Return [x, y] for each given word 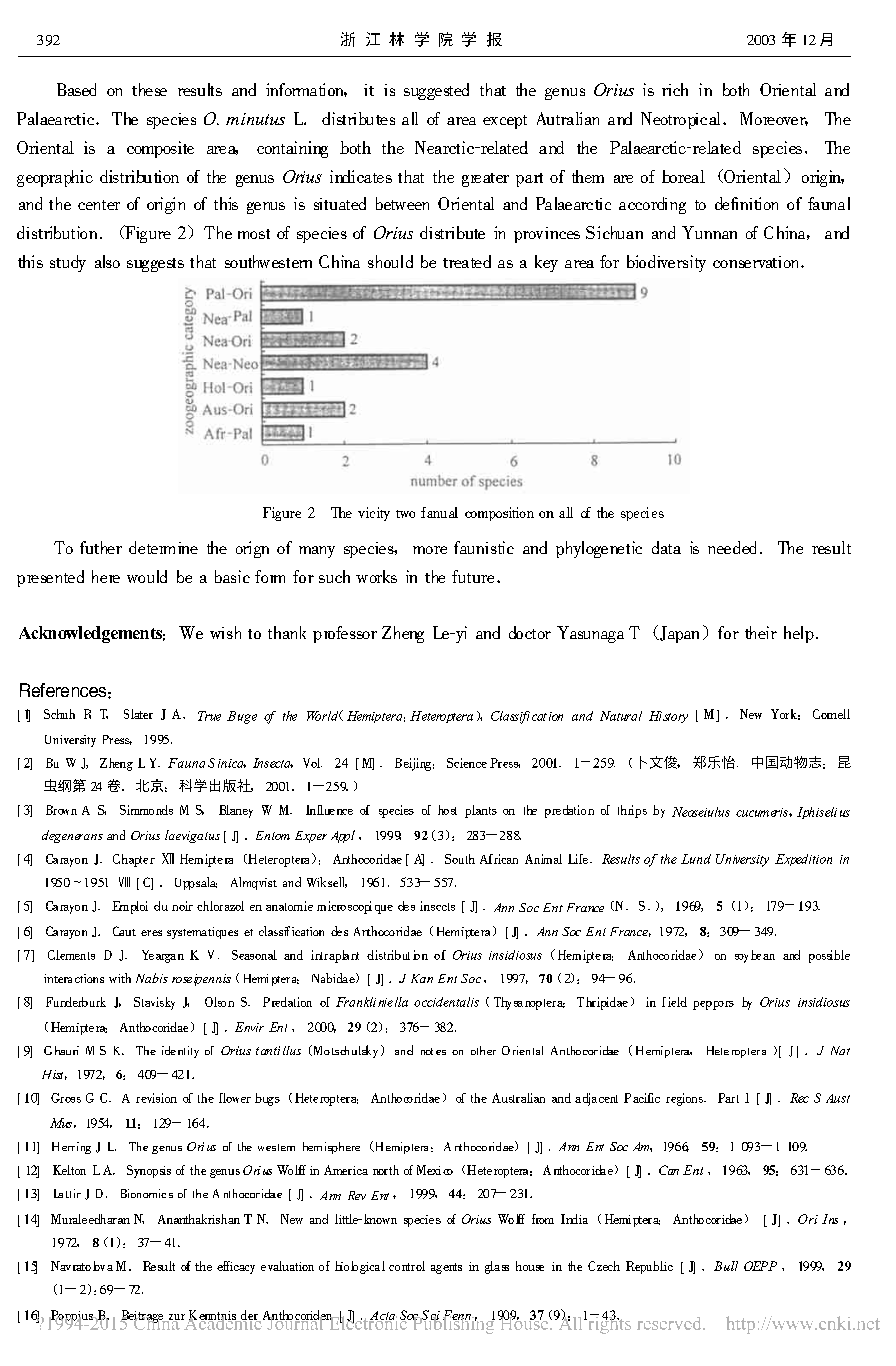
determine [163, 547]
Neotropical [680, 120]
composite [160, 149]
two [405, 514]
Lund [696, 859]
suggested [436, 91]
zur [175, 1318]
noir [182, 906]
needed [732, 547]
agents [446, 1268]
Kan [422, 978]
